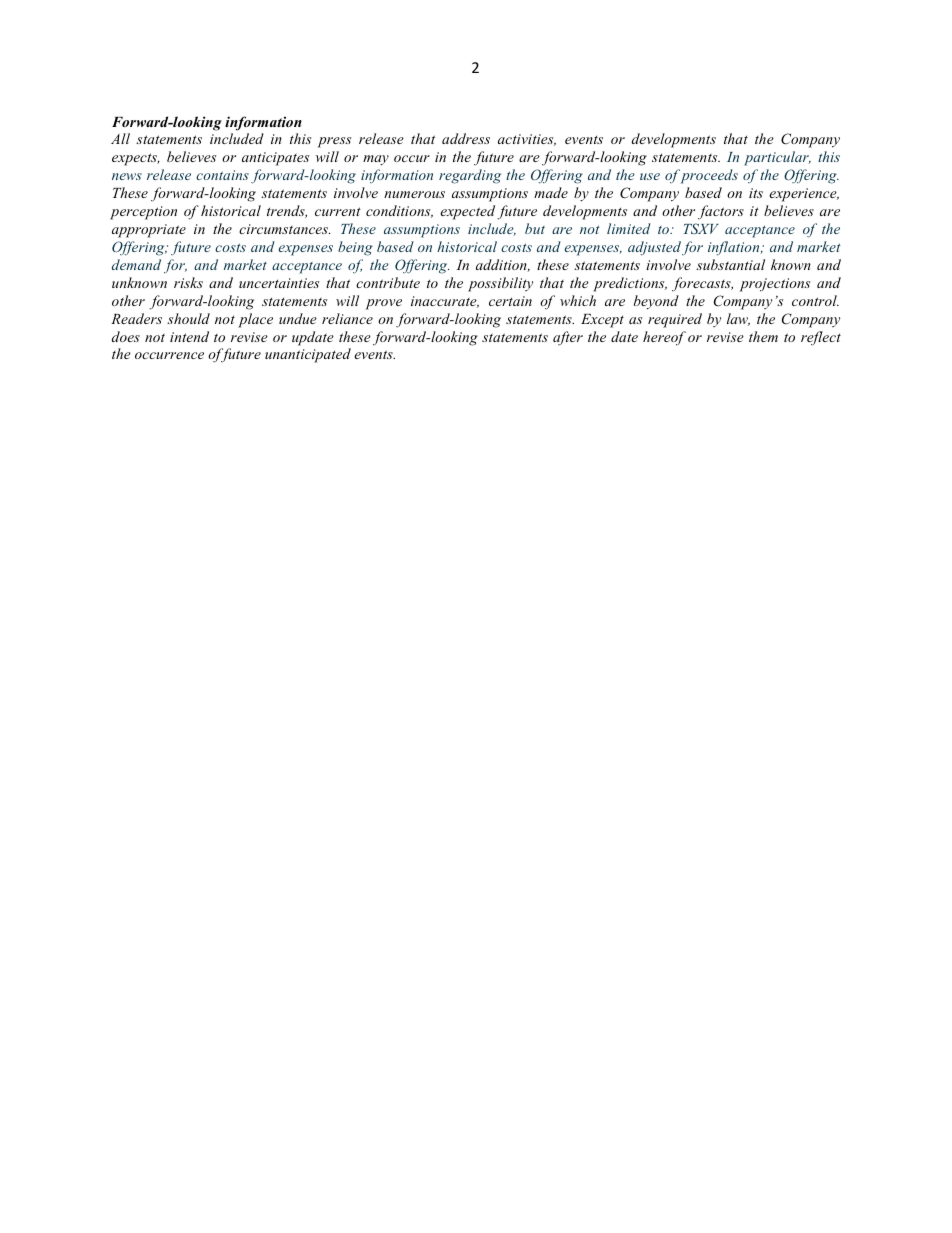 Image resolution: width=952 pixels, height=1233 pixels. Describe the element at coordinates (500, 284) in the document. I see `possibility` at that location.
